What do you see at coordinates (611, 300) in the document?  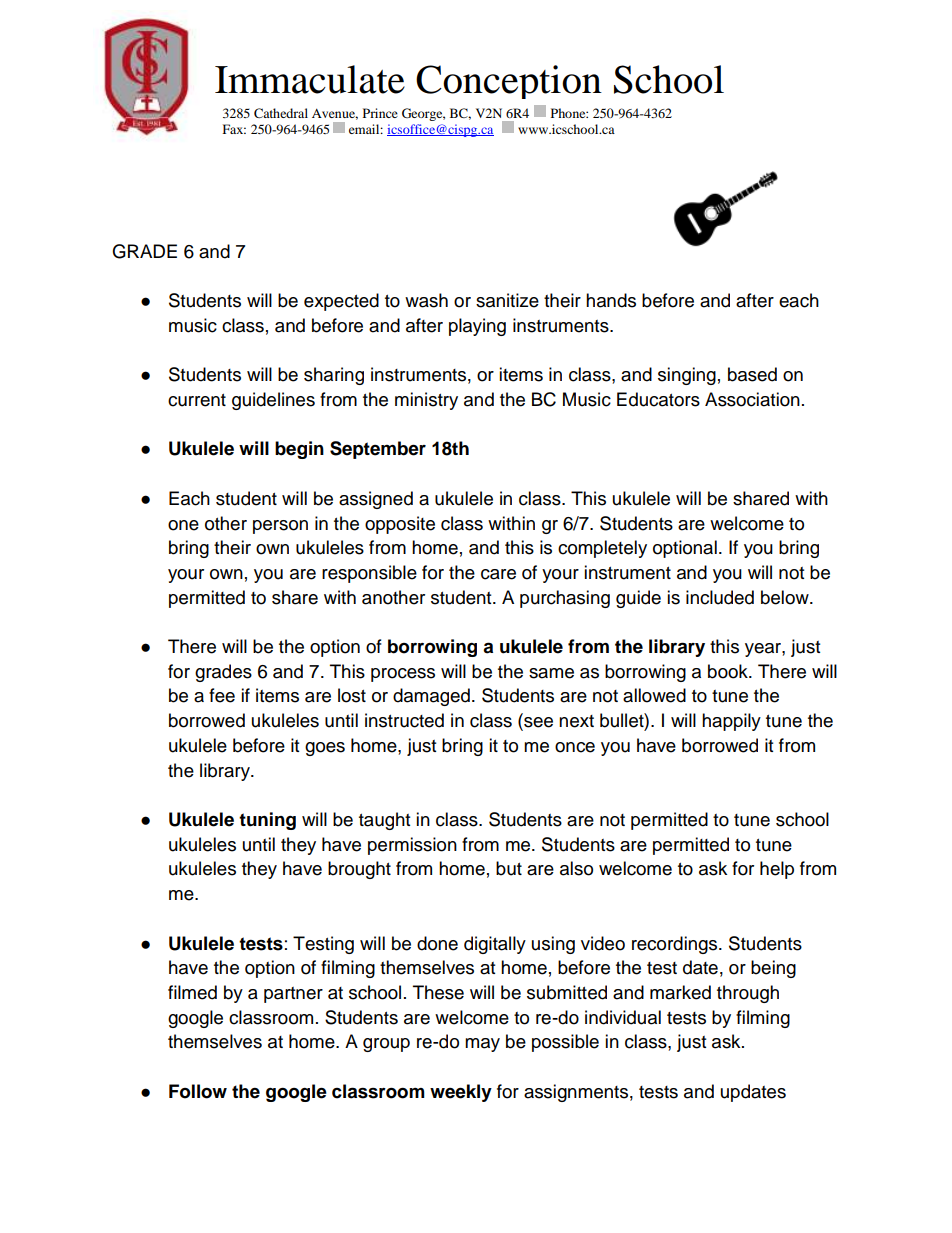 I see `hands` at bounding box center [611, 300].
